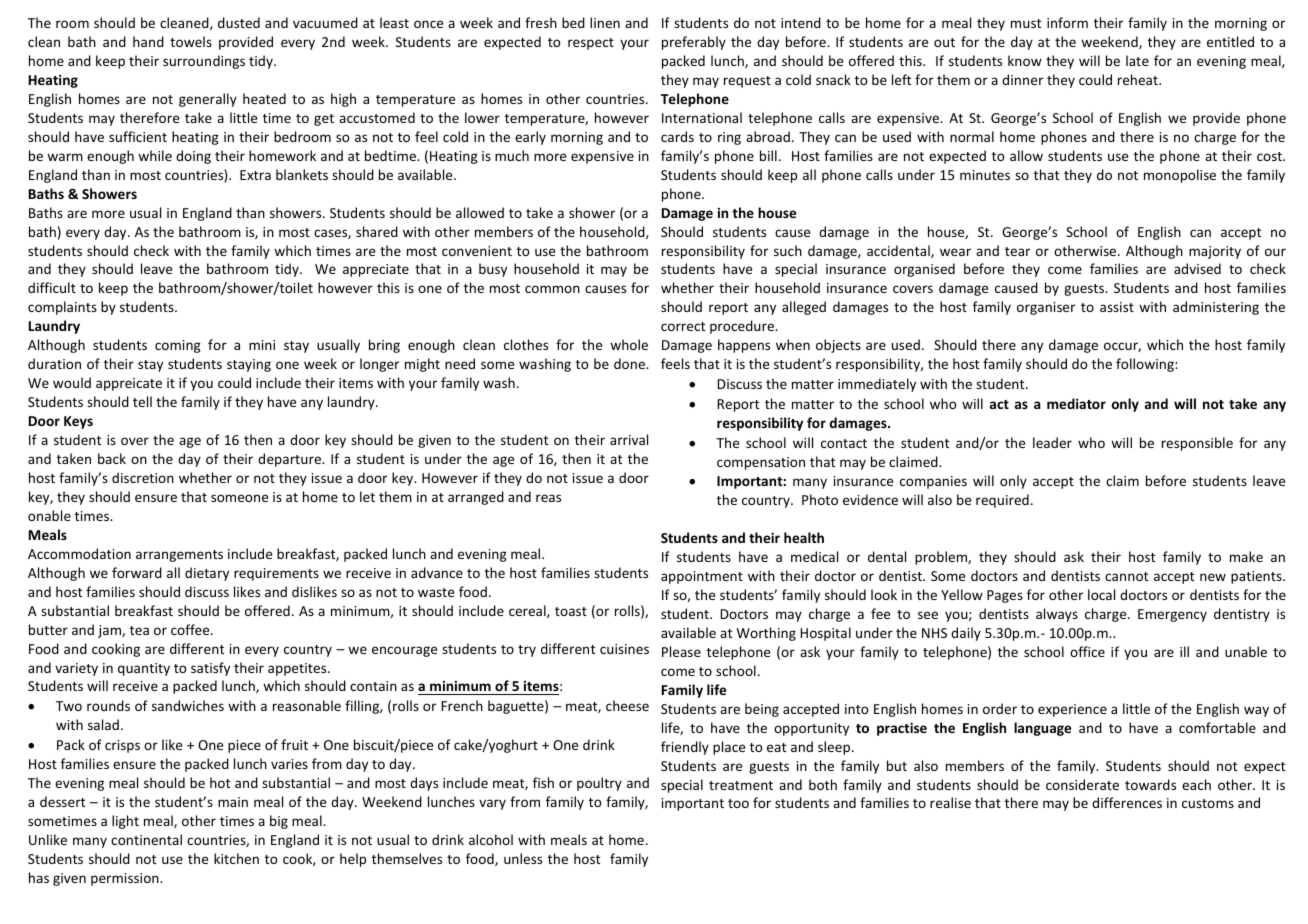 Image resolution: width=1308 pixels, height=924 pixels. I want to click on arrangements, so click(179, 556).
